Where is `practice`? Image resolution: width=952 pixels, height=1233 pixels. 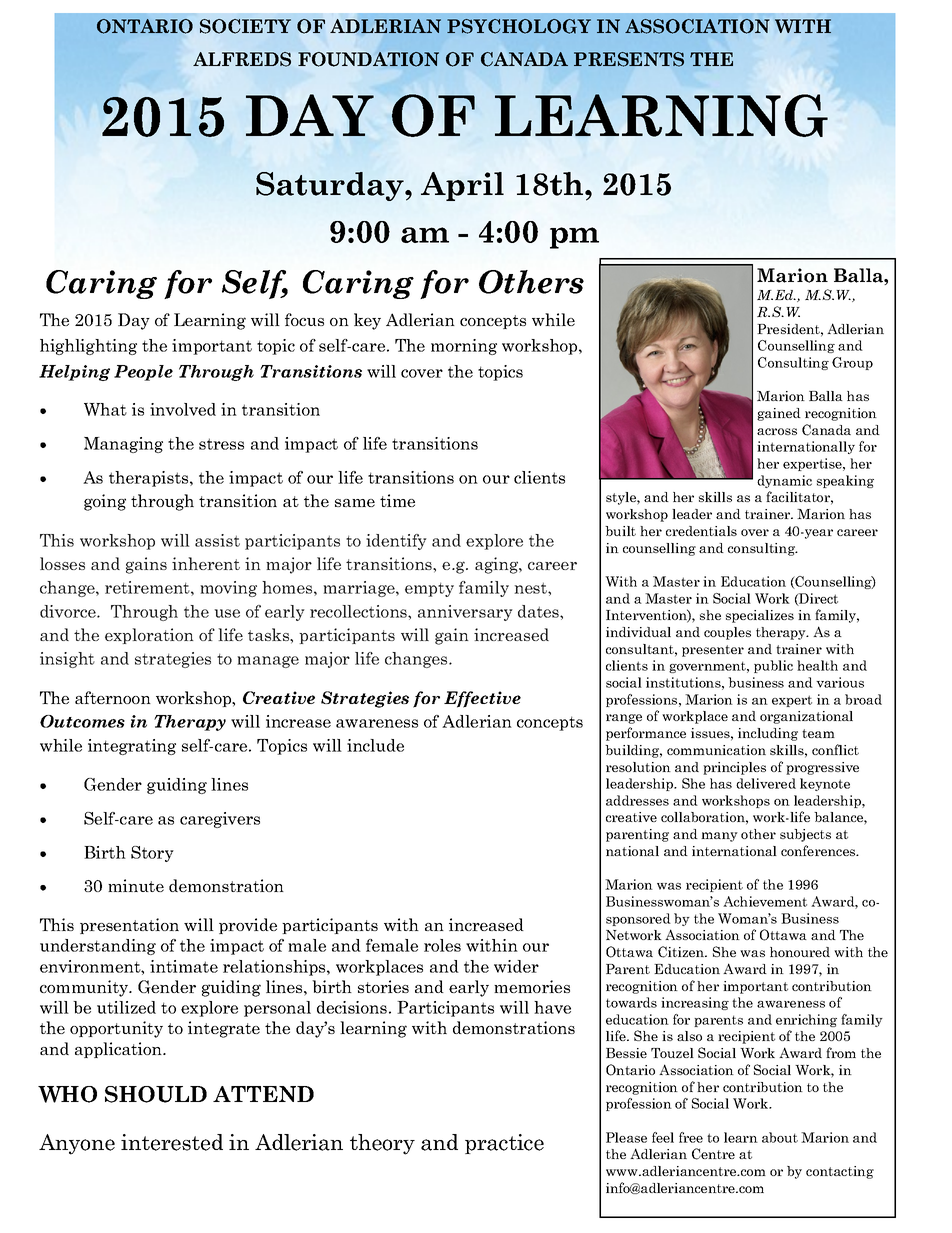
practice is located at coordinates (504, 1144).
